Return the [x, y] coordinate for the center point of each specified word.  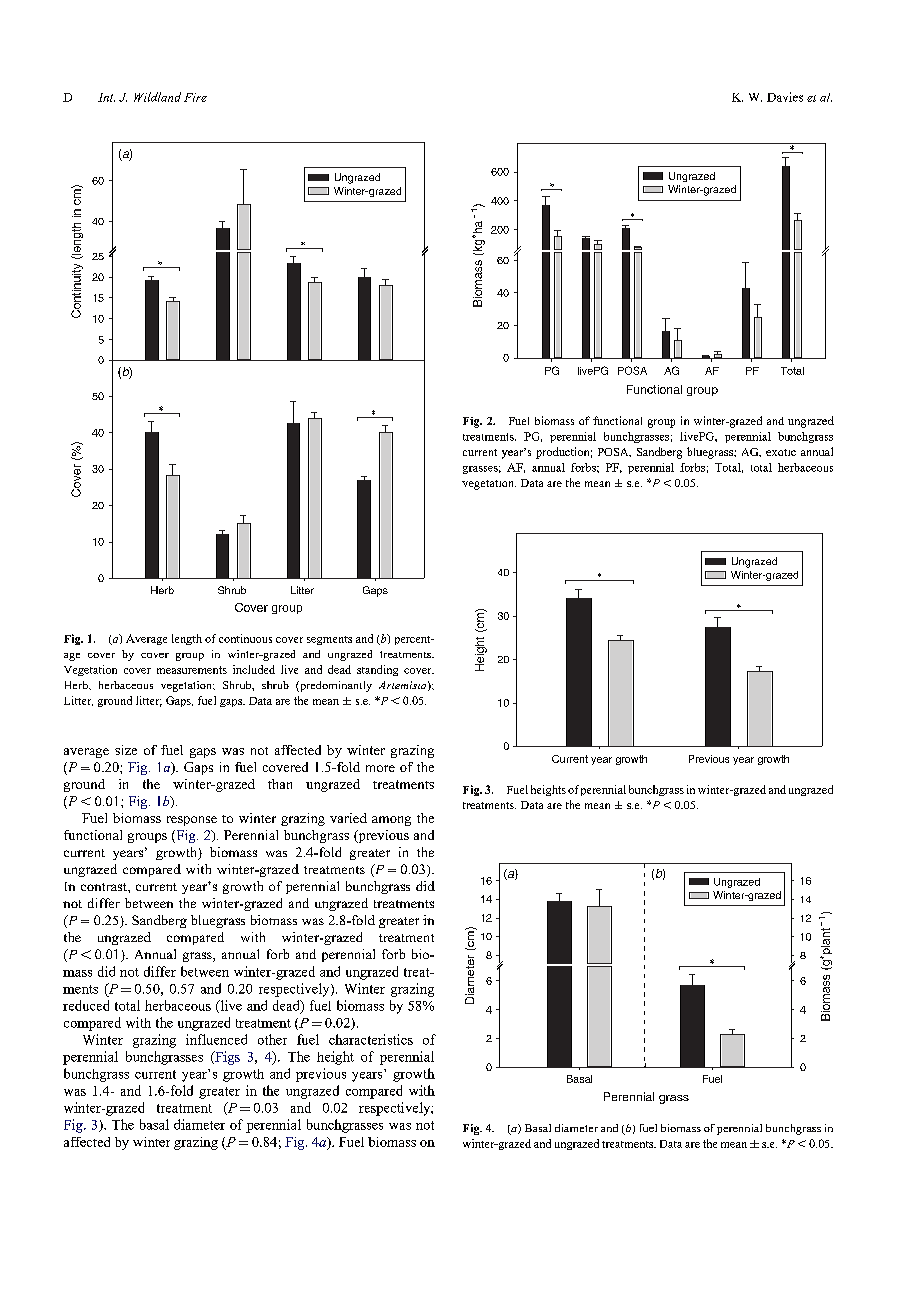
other [272, 1039]
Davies [785, 97]
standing [377, 670]
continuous [245, 638]
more [380, 768]
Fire [195, 97]
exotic [781, 452]
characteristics [371, 1039]
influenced [216, 1039]
